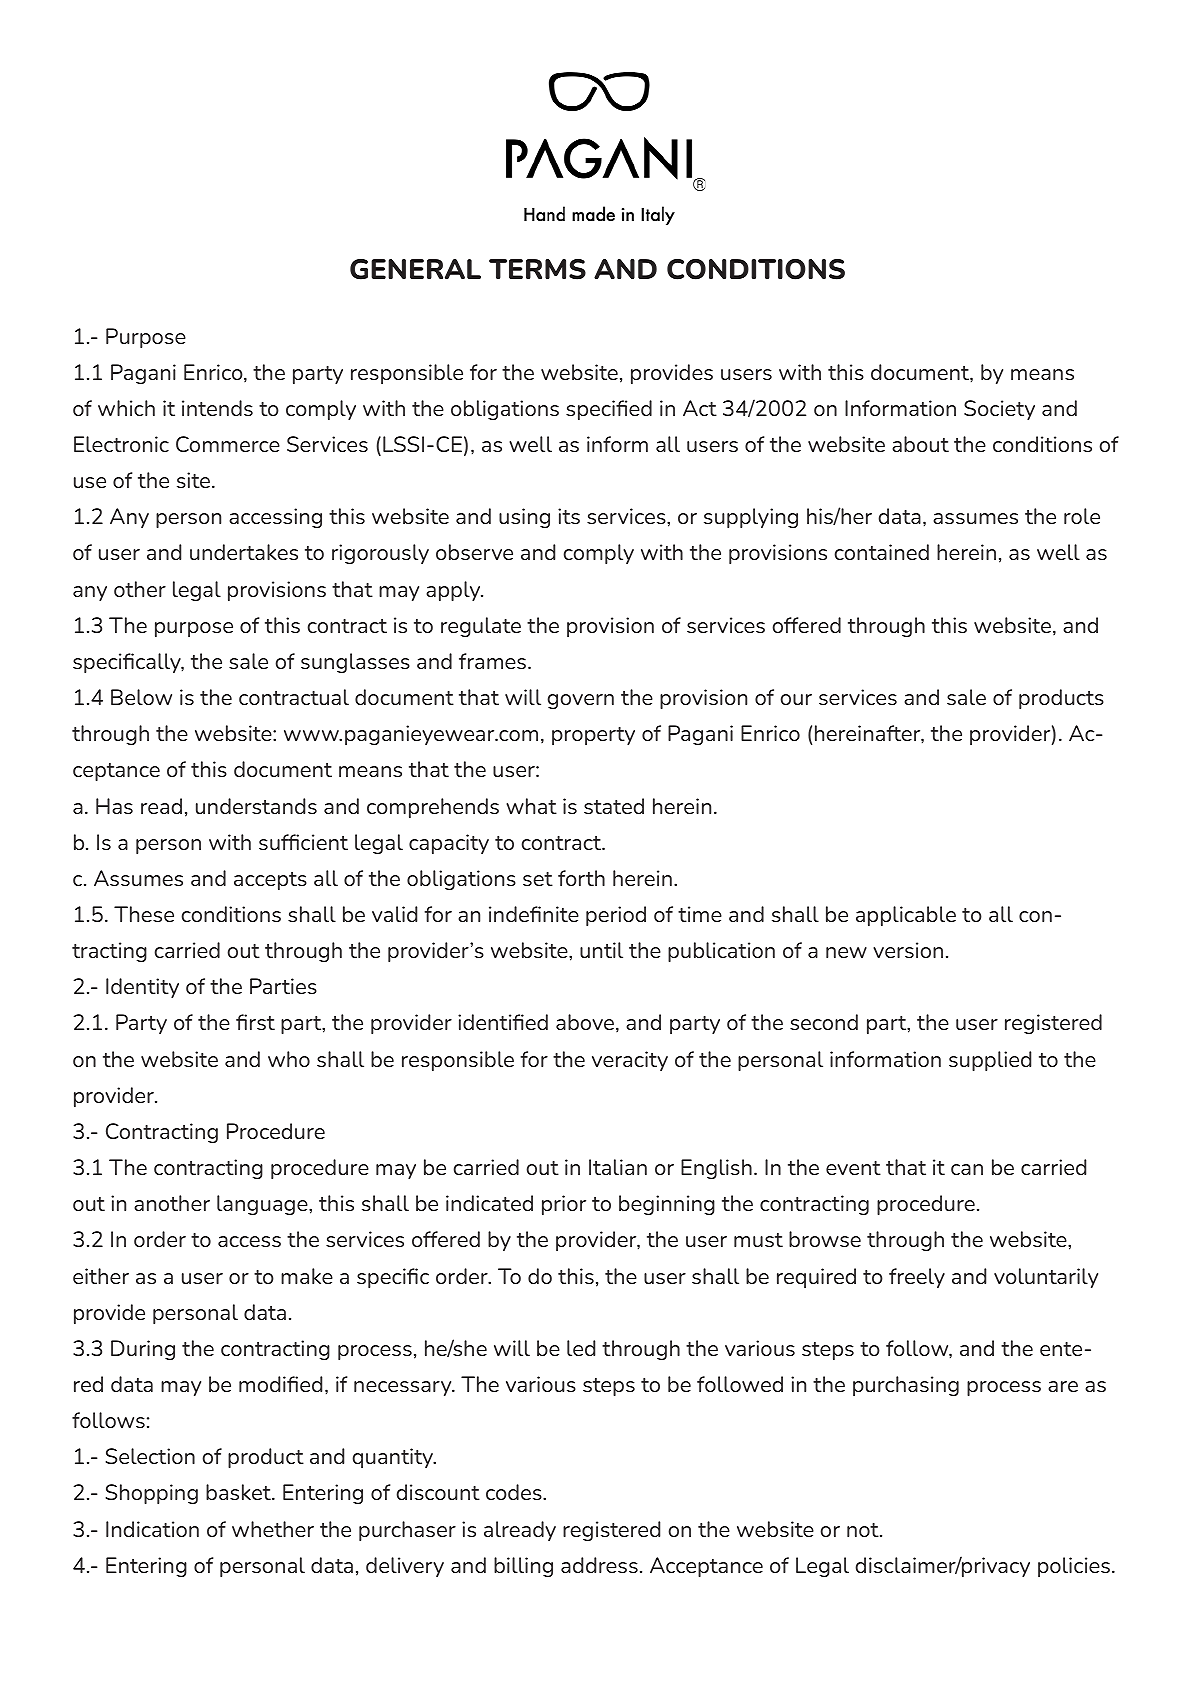 The height and width of the screenshot is (1691, 1195). I want to click on who, so click(289, 1059).
